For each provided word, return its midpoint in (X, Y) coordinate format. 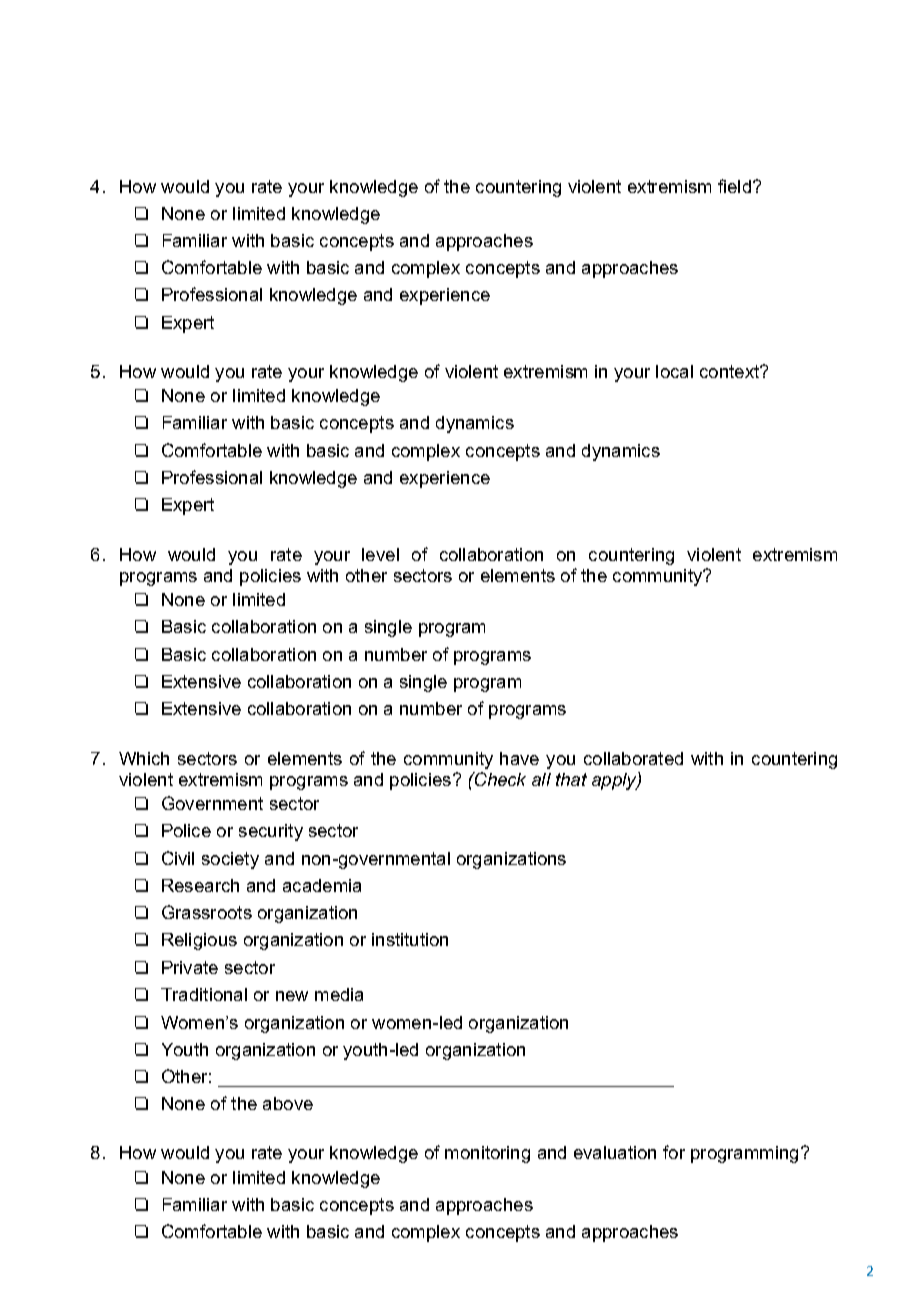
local (674, 371)
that (571, 779)
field (736, 186)
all (541, 779)
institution (410, 939)
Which (144, 758)
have (519, 758)
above (288, 1103)
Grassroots (207, 912)
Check (499, 779)
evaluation (615, 1152)
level (380, 554)
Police (186, 830)
